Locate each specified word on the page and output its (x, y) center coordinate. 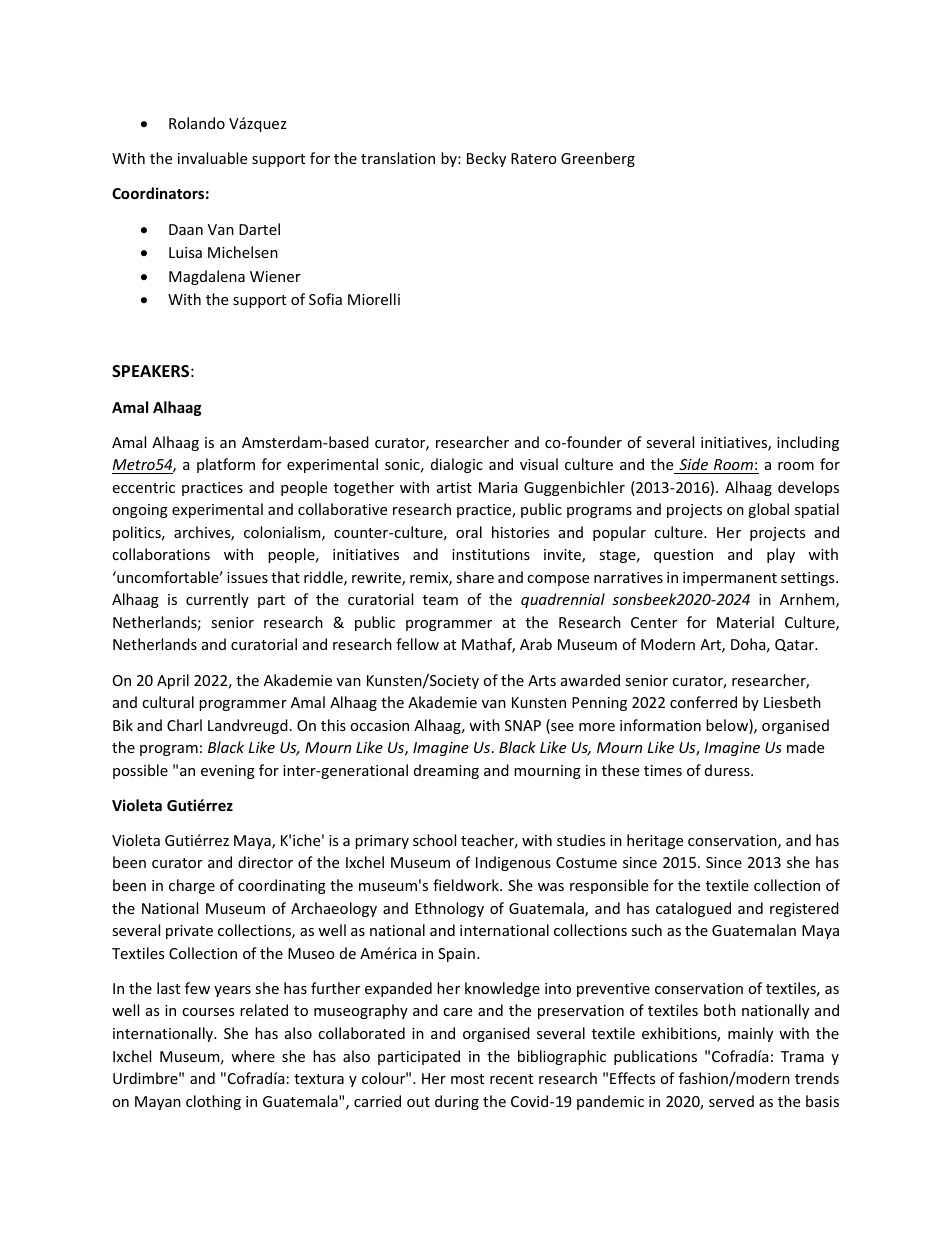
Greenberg (598, 159)
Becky (486, 159)
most (467, 1079)
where (253, 1056)
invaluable (212, 158)
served (731, 1101)
